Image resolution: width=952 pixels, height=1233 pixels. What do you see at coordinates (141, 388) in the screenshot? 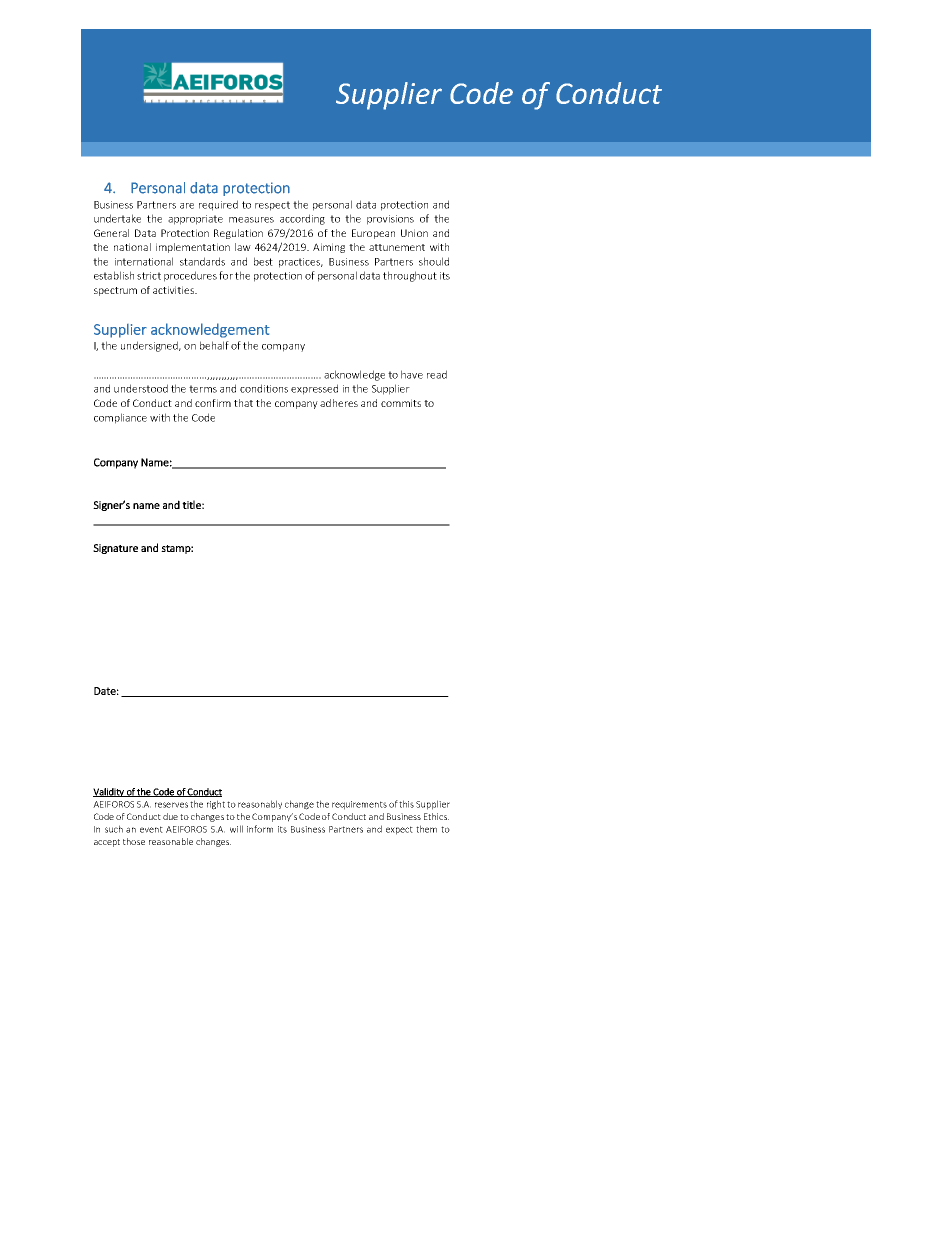
I see `understood` at bounding box center [141, 388].
